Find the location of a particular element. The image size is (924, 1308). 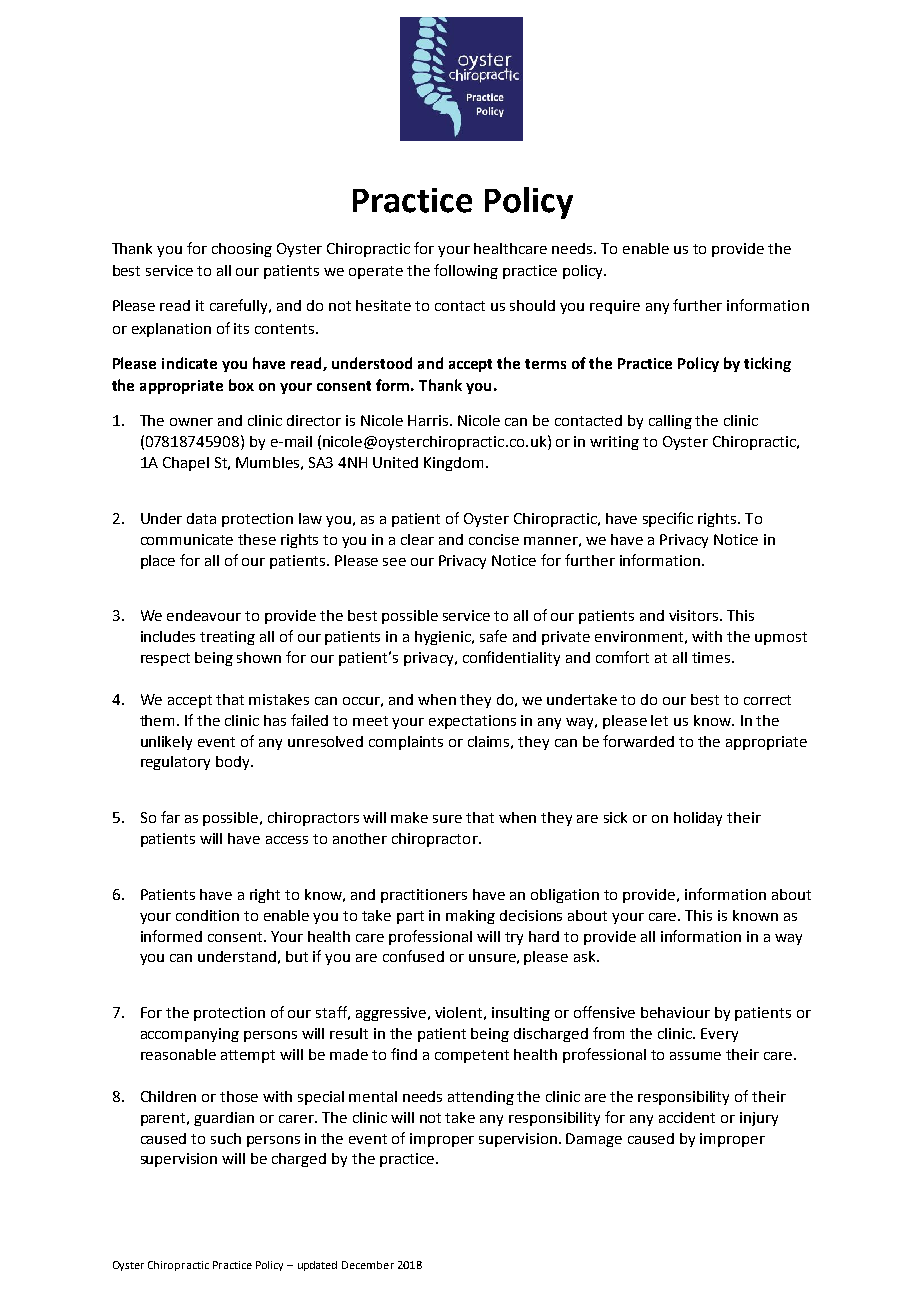

following is located at coordinates (466, 271).
